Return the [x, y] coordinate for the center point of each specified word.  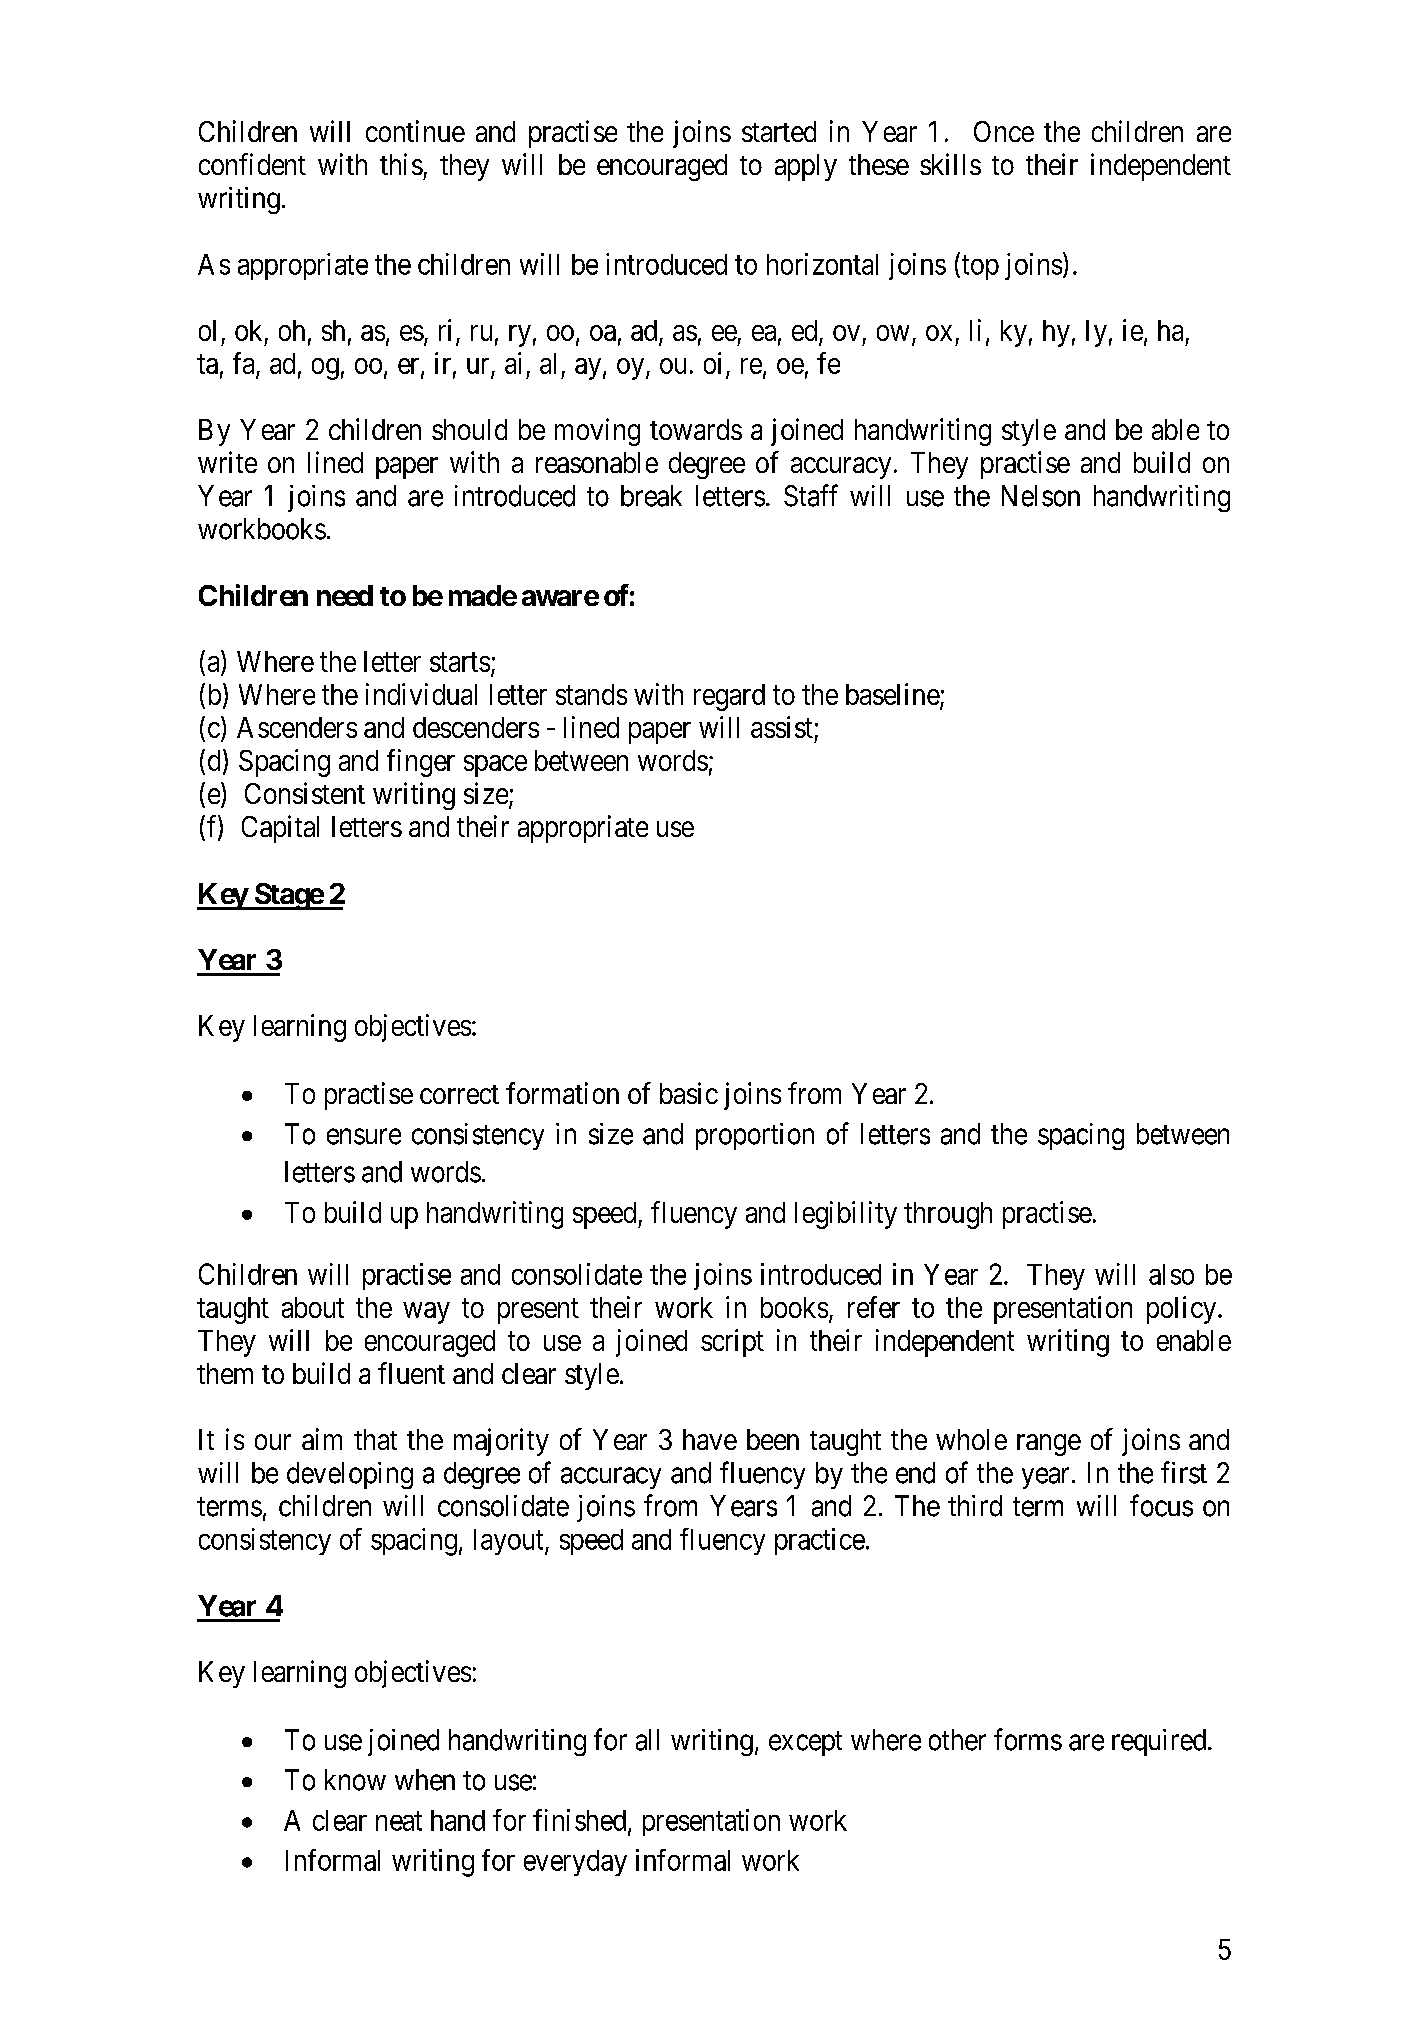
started [779, 131]
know [355, 1780]
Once [1004, 131]
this [401, 164]
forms [1028, 1739]
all [647, 1740]
